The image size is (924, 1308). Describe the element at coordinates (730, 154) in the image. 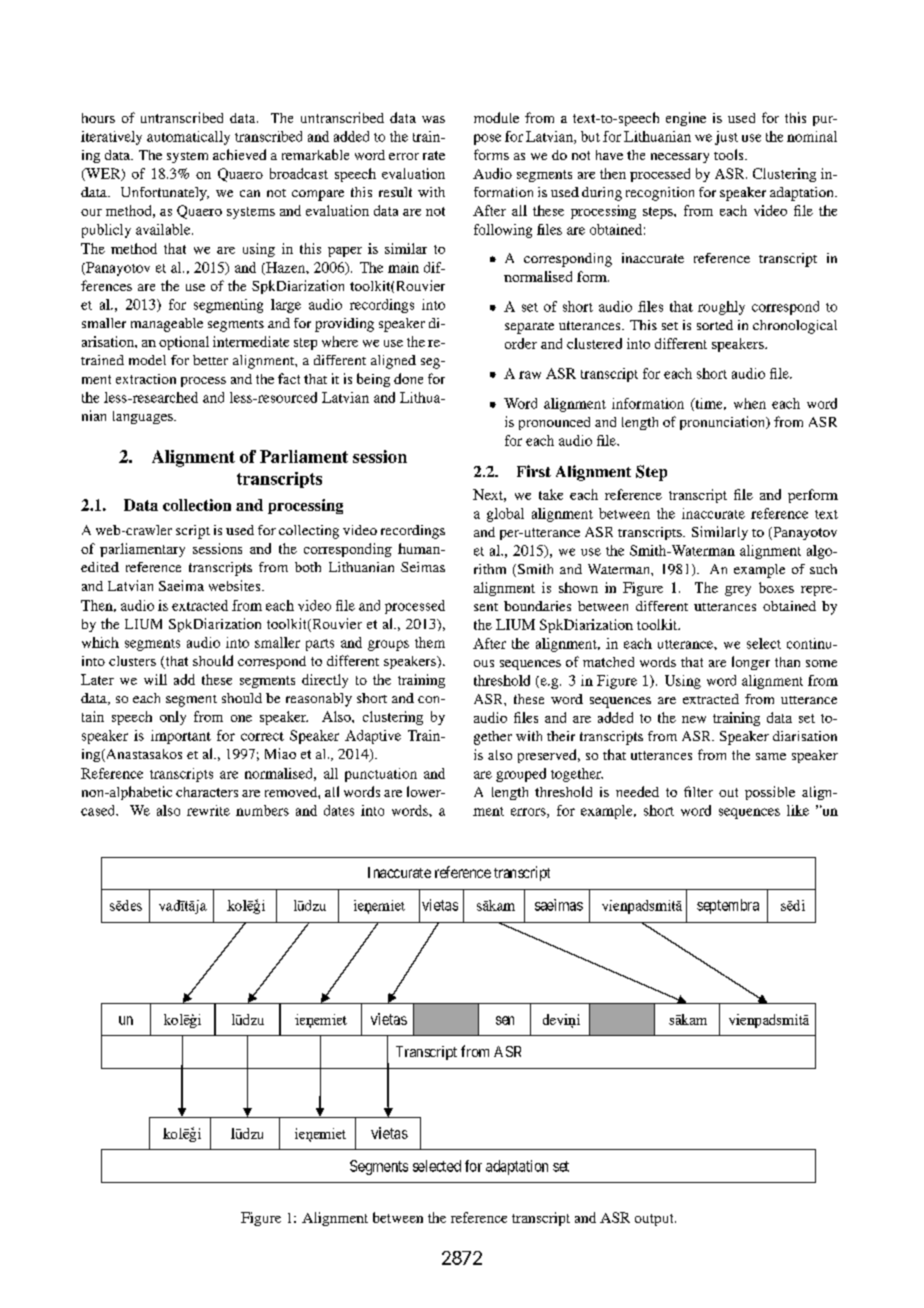

I see `tools` at that location.
